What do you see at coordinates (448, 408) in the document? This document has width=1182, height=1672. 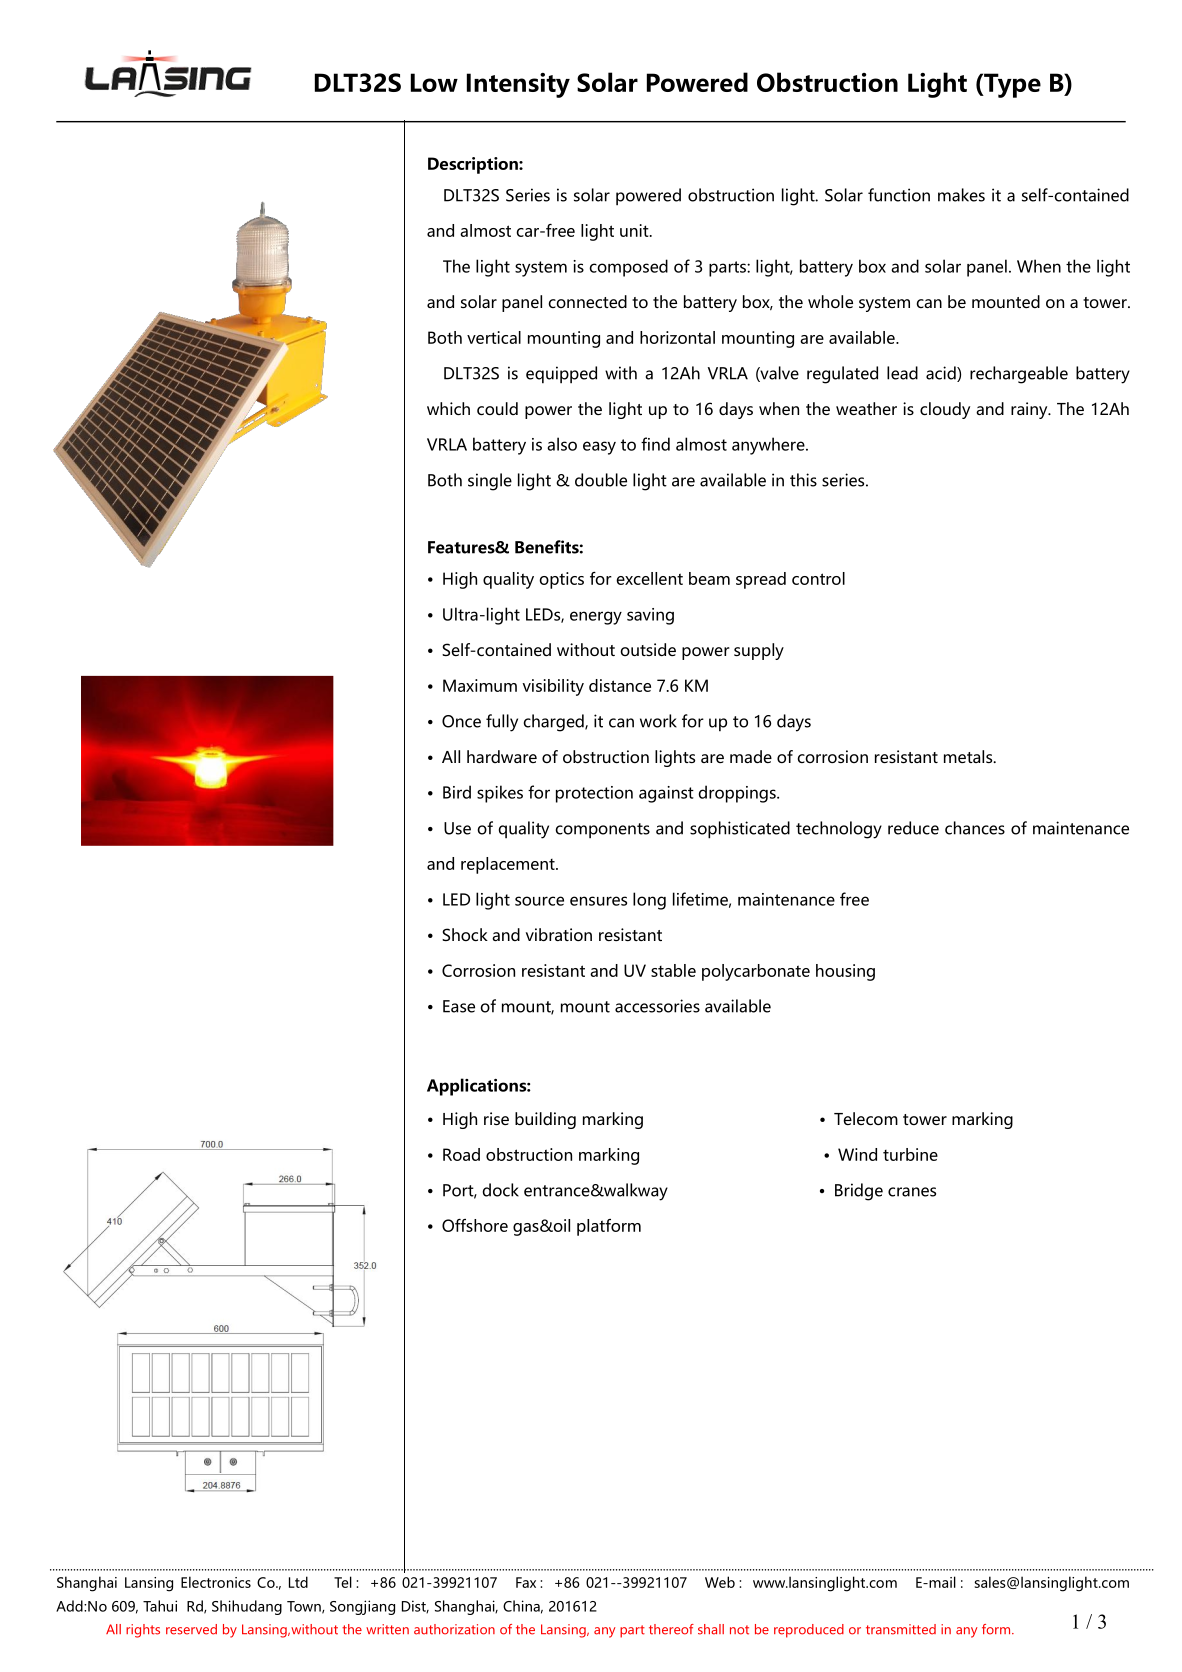 I see `which` at bounding box center [448, 408].
